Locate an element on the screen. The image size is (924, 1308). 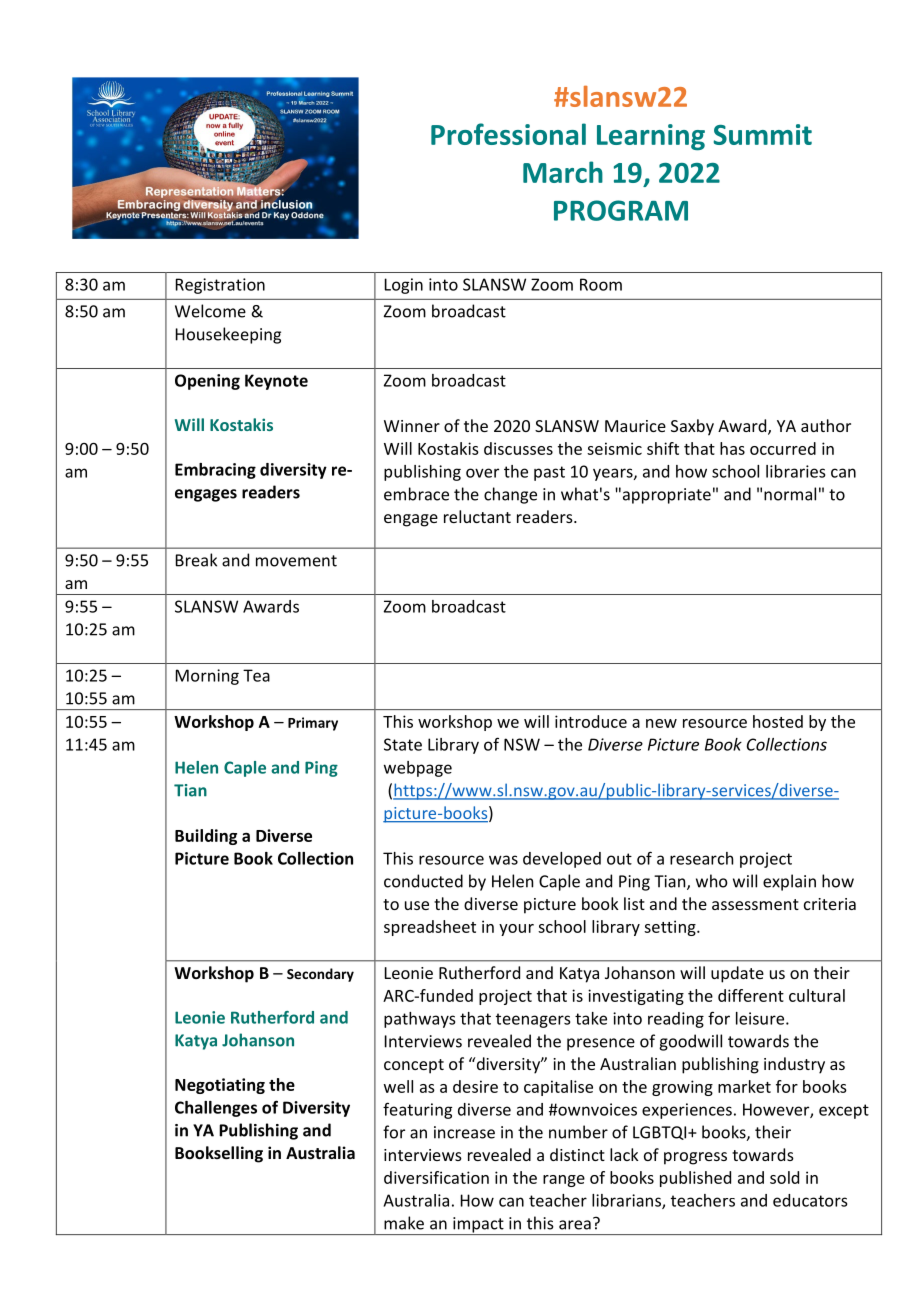
Professional is located at coordinates (508, 134).
